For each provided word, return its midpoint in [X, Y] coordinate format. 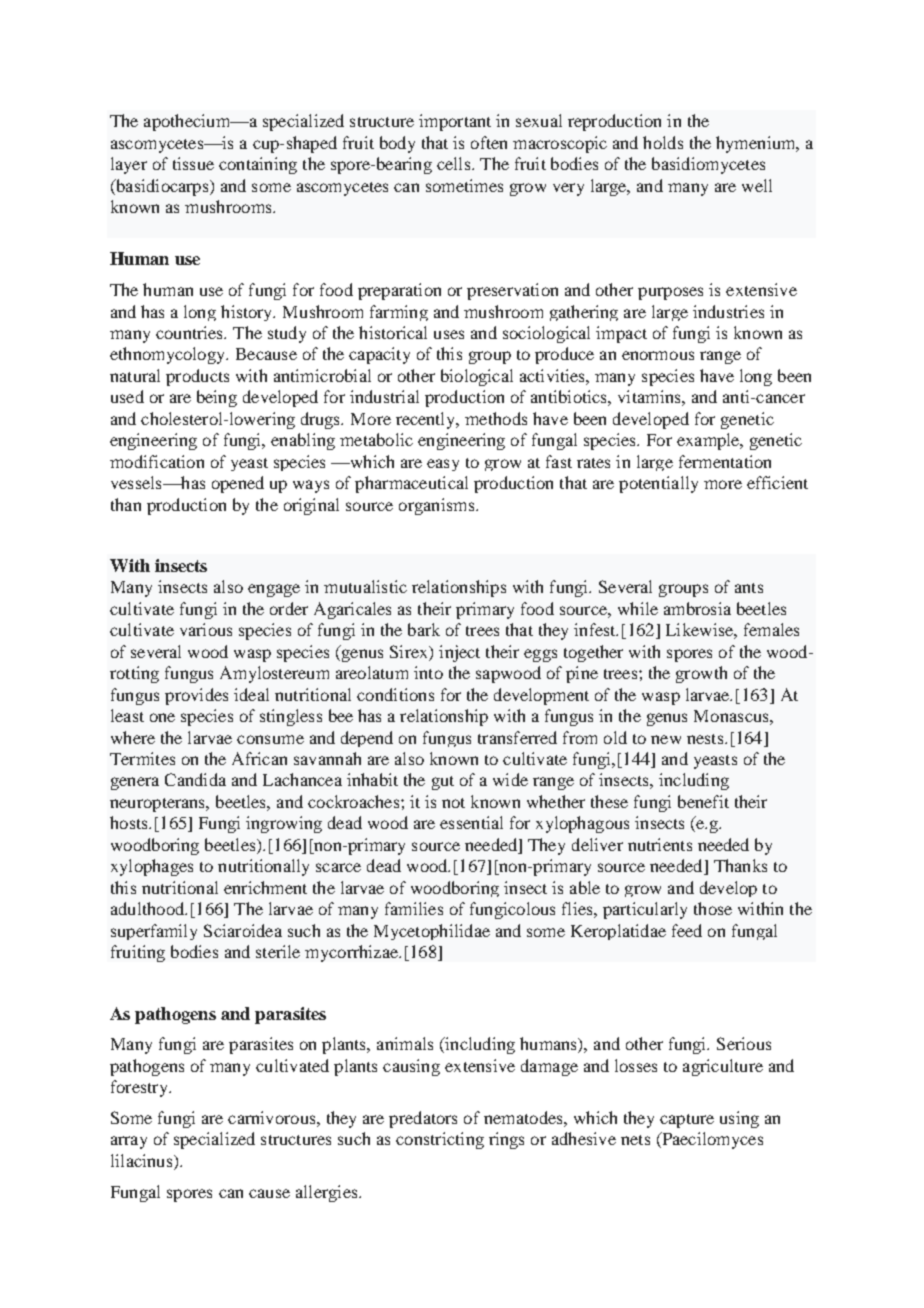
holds [663, 142]
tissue [193, 163]
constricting [440, 1140]
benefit [703, 801]
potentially [658, 484]
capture [687, 1121]
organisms [438, 506]
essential [471, 822]
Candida [195, 779]
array [129, 1142]
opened [238, 484]
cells [455, 163]
